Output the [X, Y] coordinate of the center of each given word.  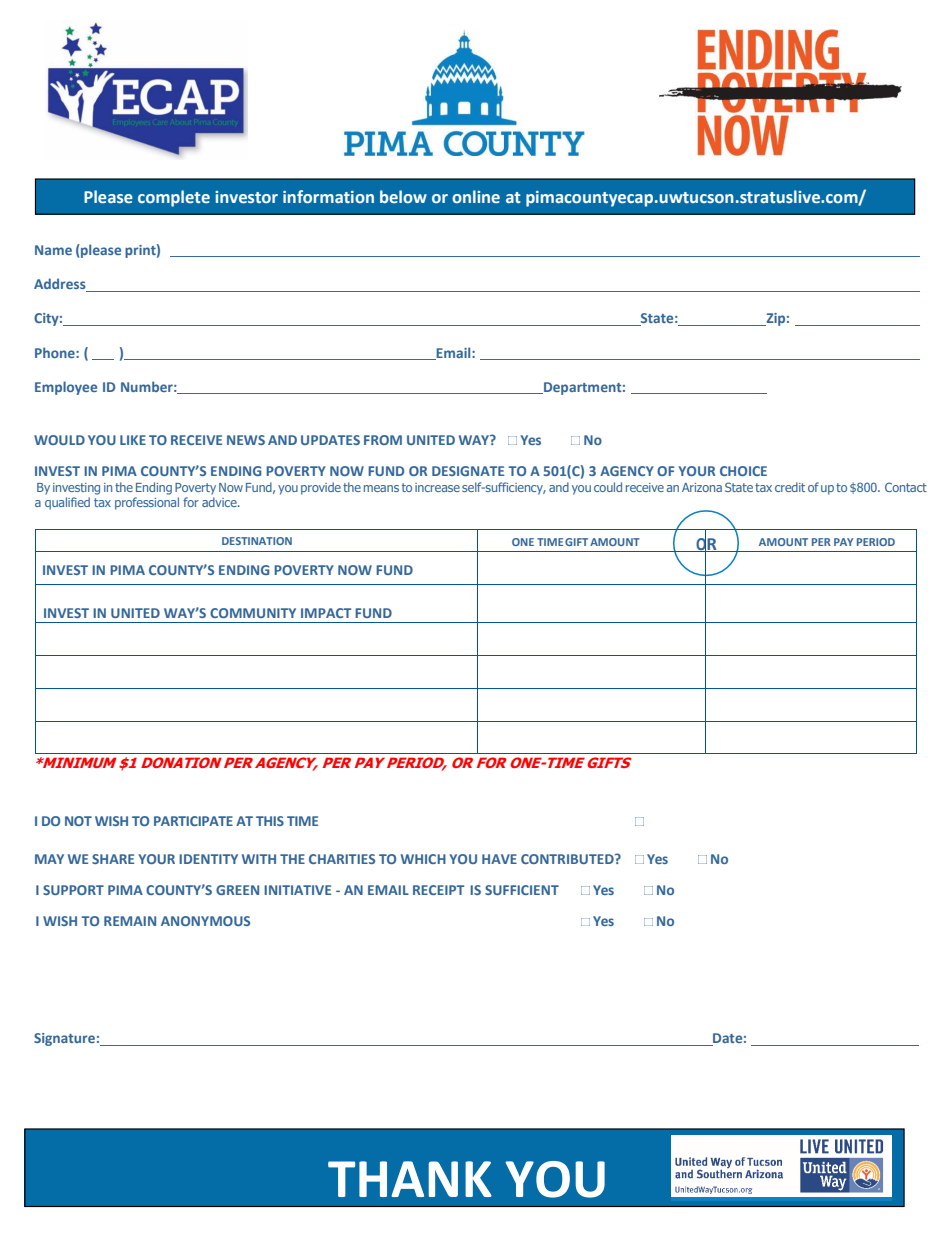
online [476, 196]
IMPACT [326, 613]
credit [790, 487]
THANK [410, 1179]
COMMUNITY [253, 613]
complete [174, 198]
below [403, 196]
